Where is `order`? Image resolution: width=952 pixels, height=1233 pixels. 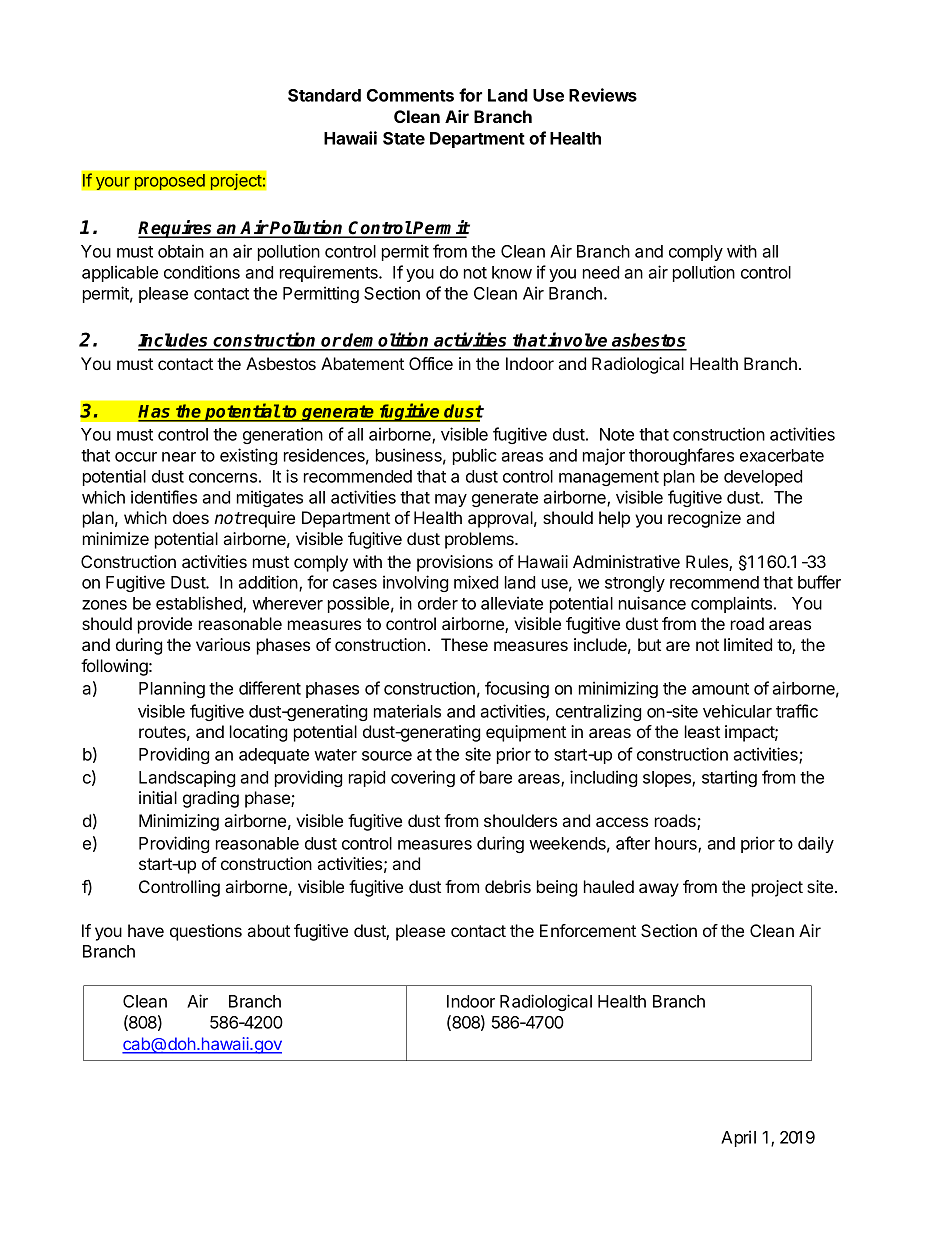
order is located at coordinates (438, 603).
